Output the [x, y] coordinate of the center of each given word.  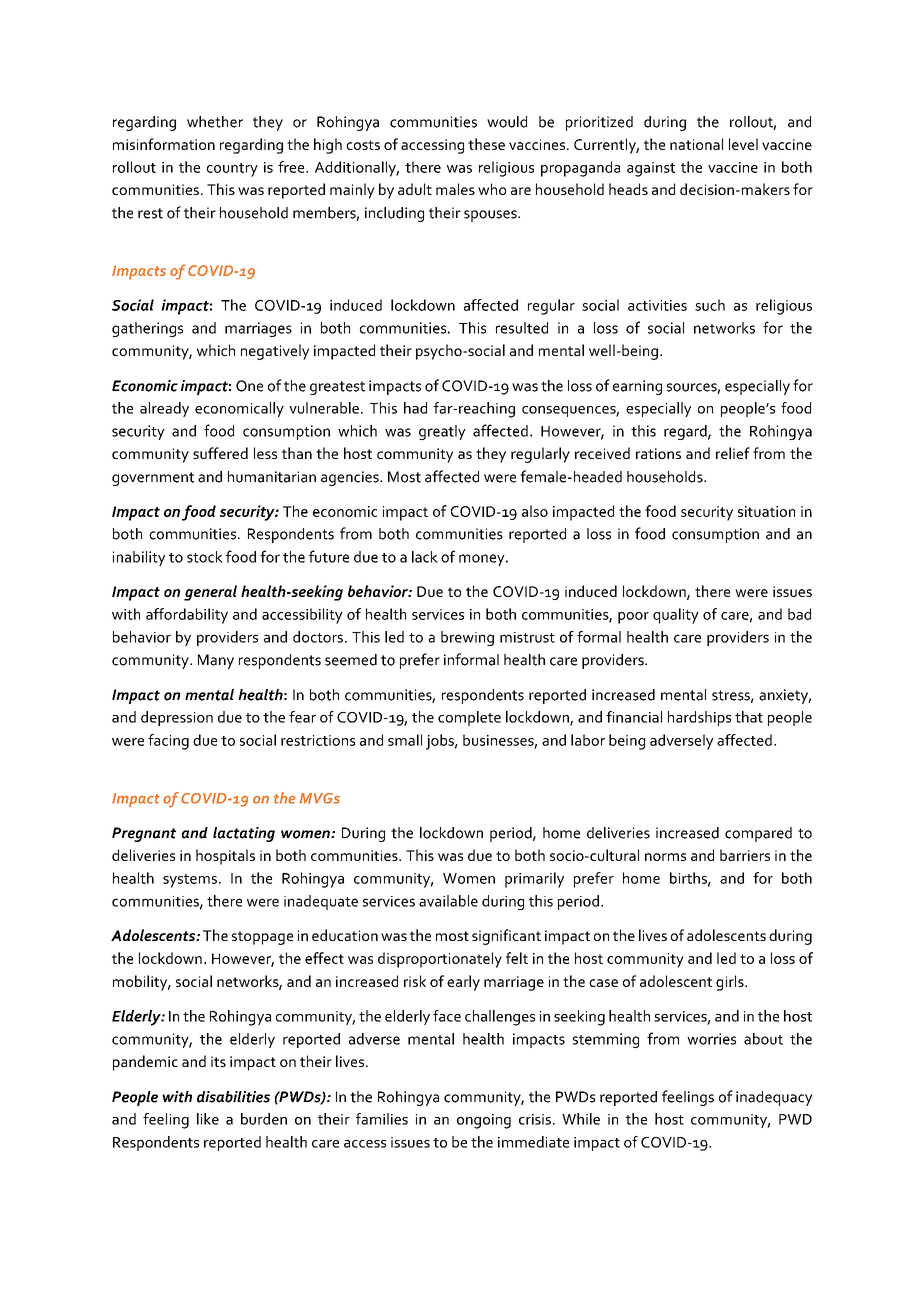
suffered [220, 453]
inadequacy [774, 1098]
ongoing [484, 1121]
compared [758, 834]
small [405, 740]
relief [733, 453]
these [486, 144]
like [208, 1119]
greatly [442, 432]
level [743, 144]
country [232, 170]
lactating [244, 834]
